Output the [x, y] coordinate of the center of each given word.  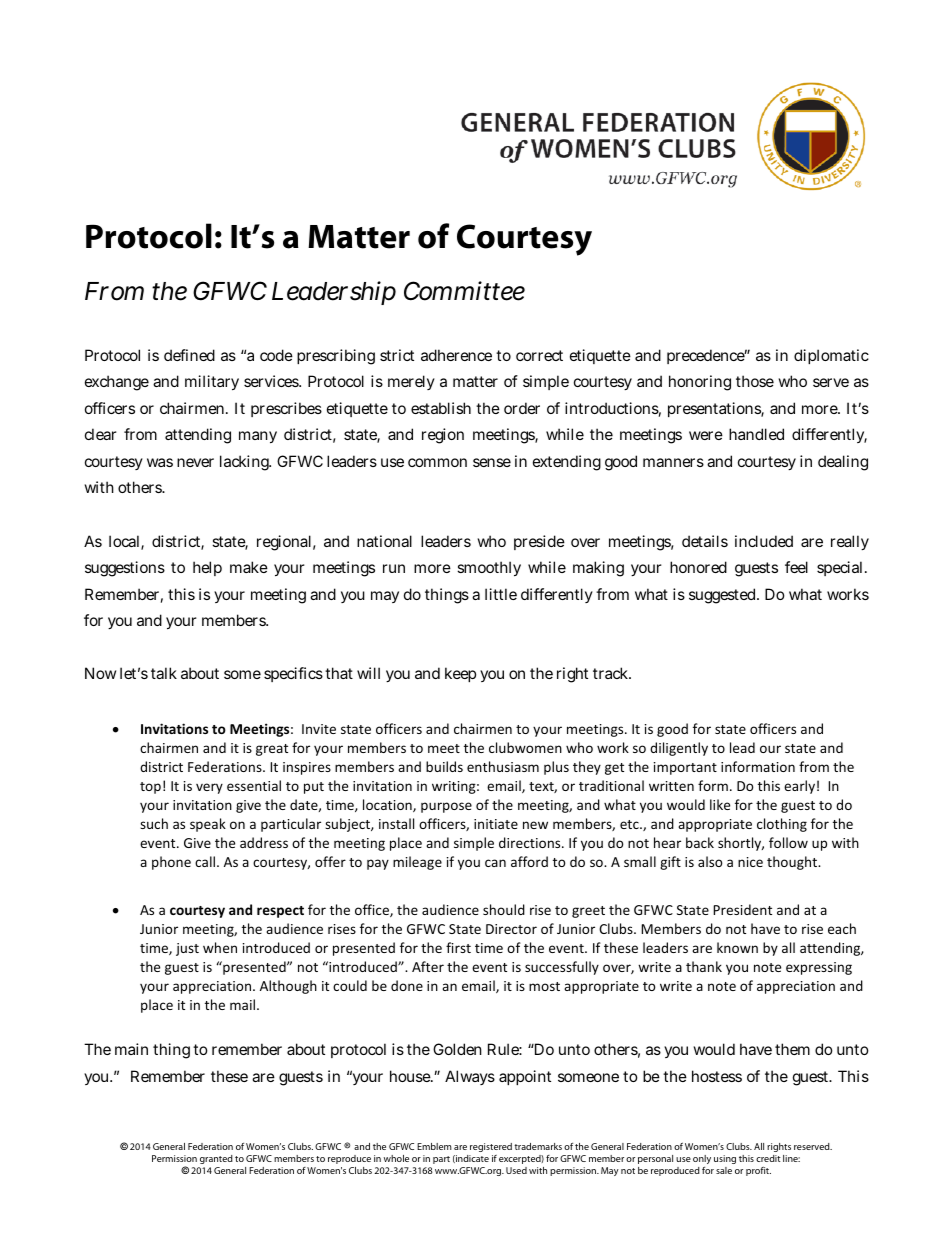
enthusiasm [503, 766]
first [458, 947]
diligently [679, 749]
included [764, 541]
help [207, 568]
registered [491, 1147]
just [187, 949]
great [272, 750]
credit [768, 1158]
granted [216, 1159]
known [737, 947]
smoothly [489, 568]
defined [189, 355]
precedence [707, 356]
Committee [464, 291]
